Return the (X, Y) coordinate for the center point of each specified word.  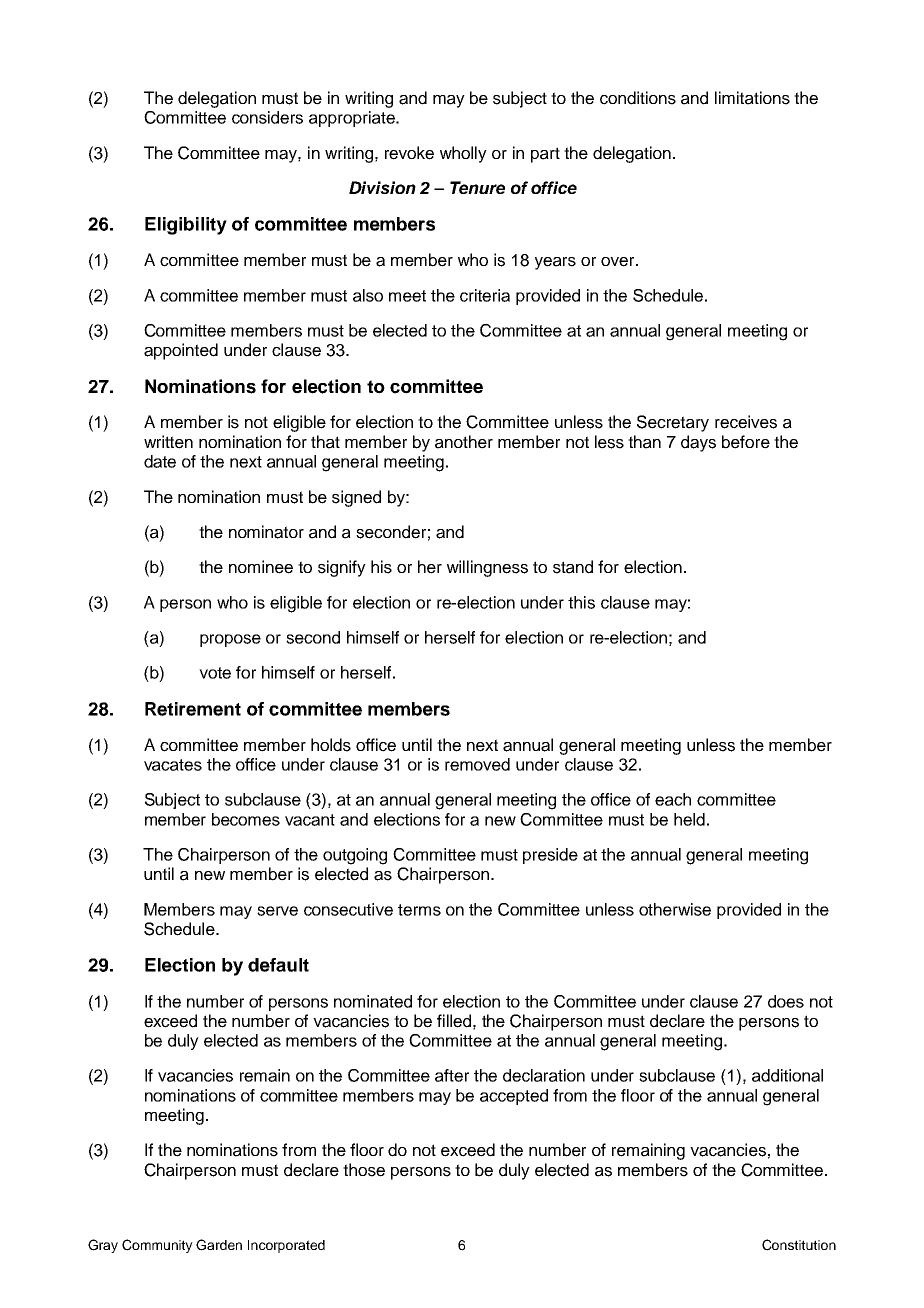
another (464, 442)
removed (477, 764)
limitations (752, 98)
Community (157, 1246)
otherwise (675, 909)
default (278, 965)
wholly (463, 154)
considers (267, 117)
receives (746, 422)
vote (215, 673)
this (581, 602)
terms (419, 910)
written (168, 442)
